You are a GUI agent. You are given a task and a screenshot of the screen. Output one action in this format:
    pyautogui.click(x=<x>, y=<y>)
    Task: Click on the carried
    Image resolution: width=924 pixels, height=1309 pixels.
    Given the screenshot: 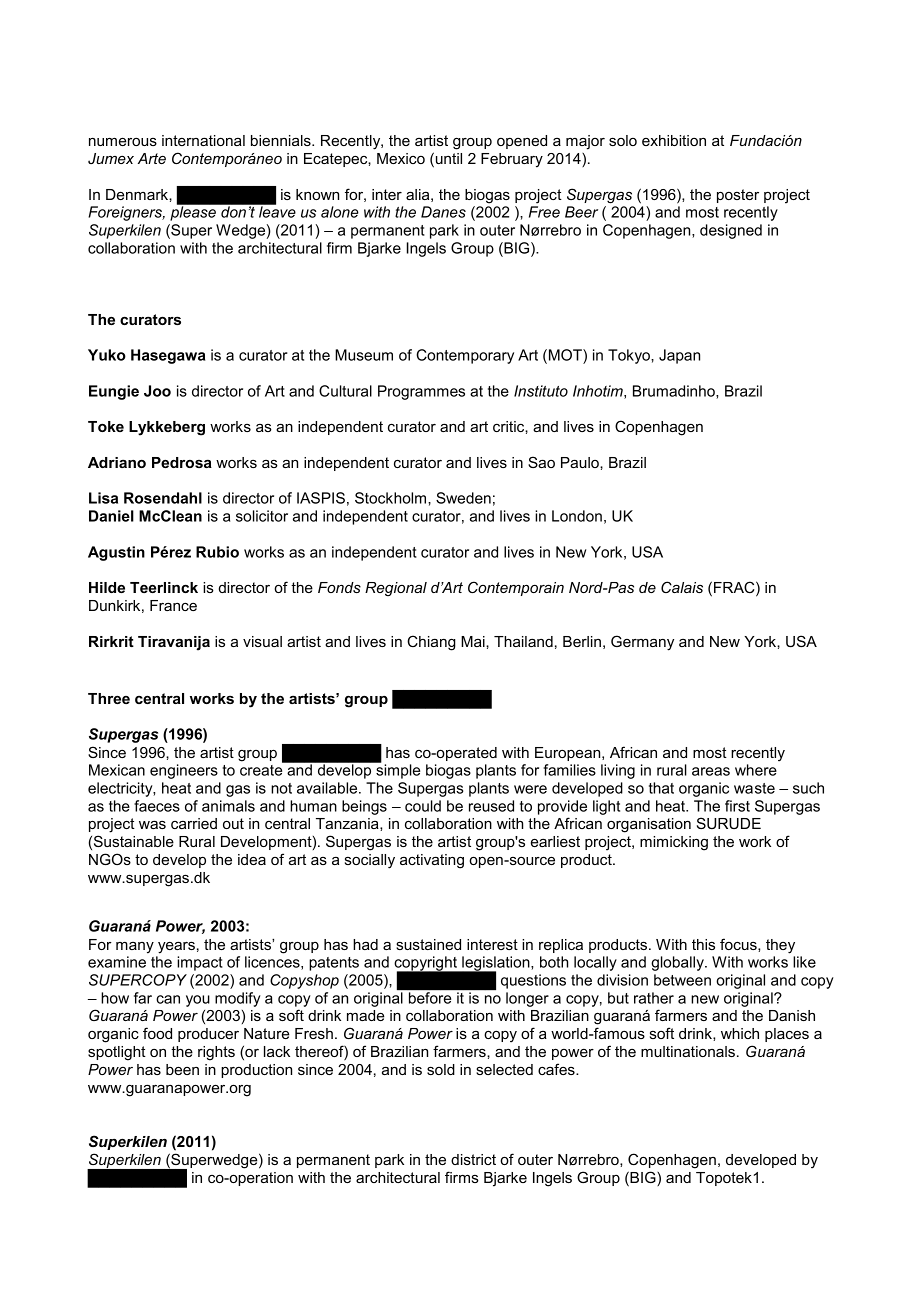 What is the action you would take?
    pyautogui.click(x=194, y=823)
